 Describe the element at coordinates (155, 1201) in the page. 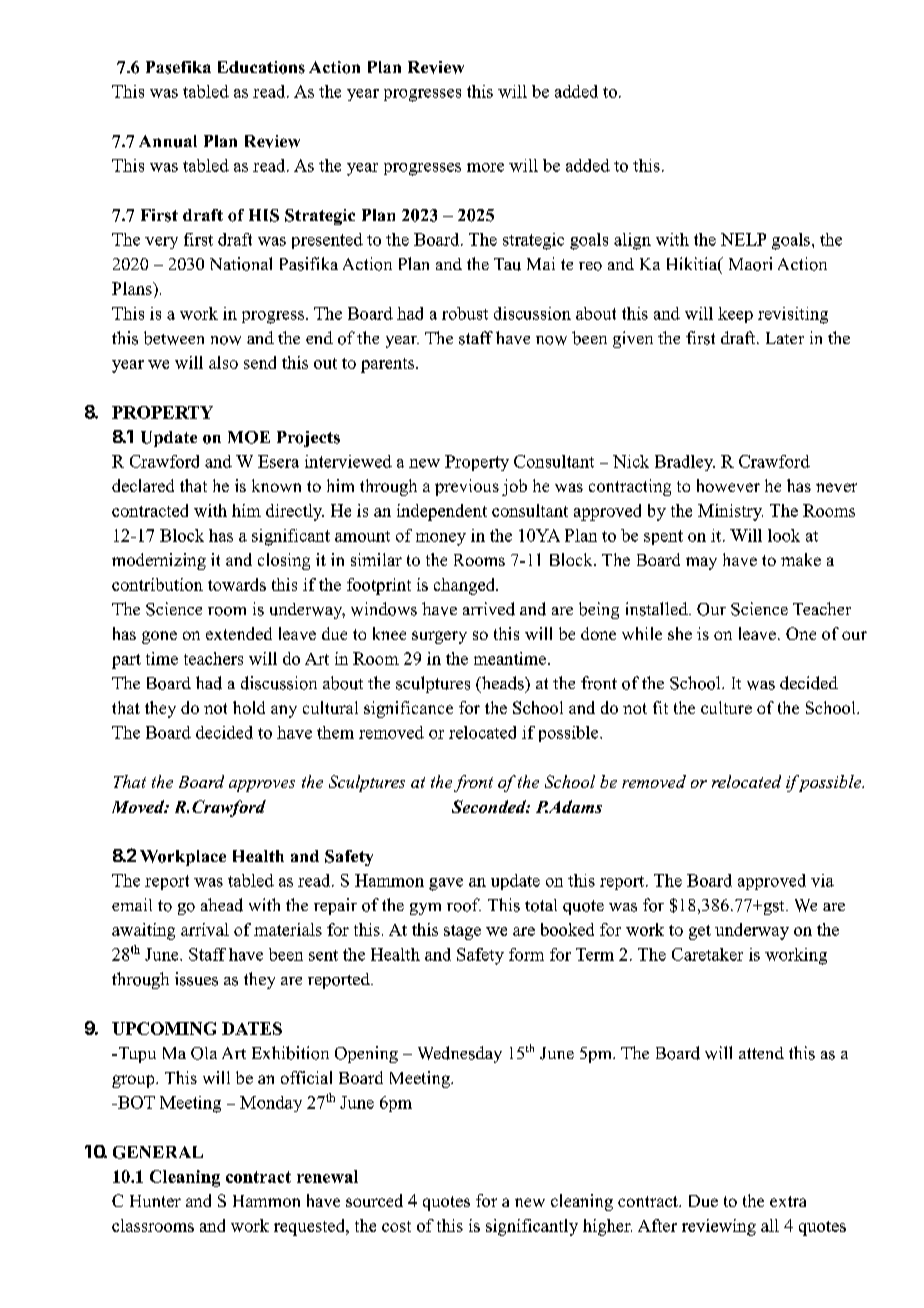

I see `Hunter` at that location.
